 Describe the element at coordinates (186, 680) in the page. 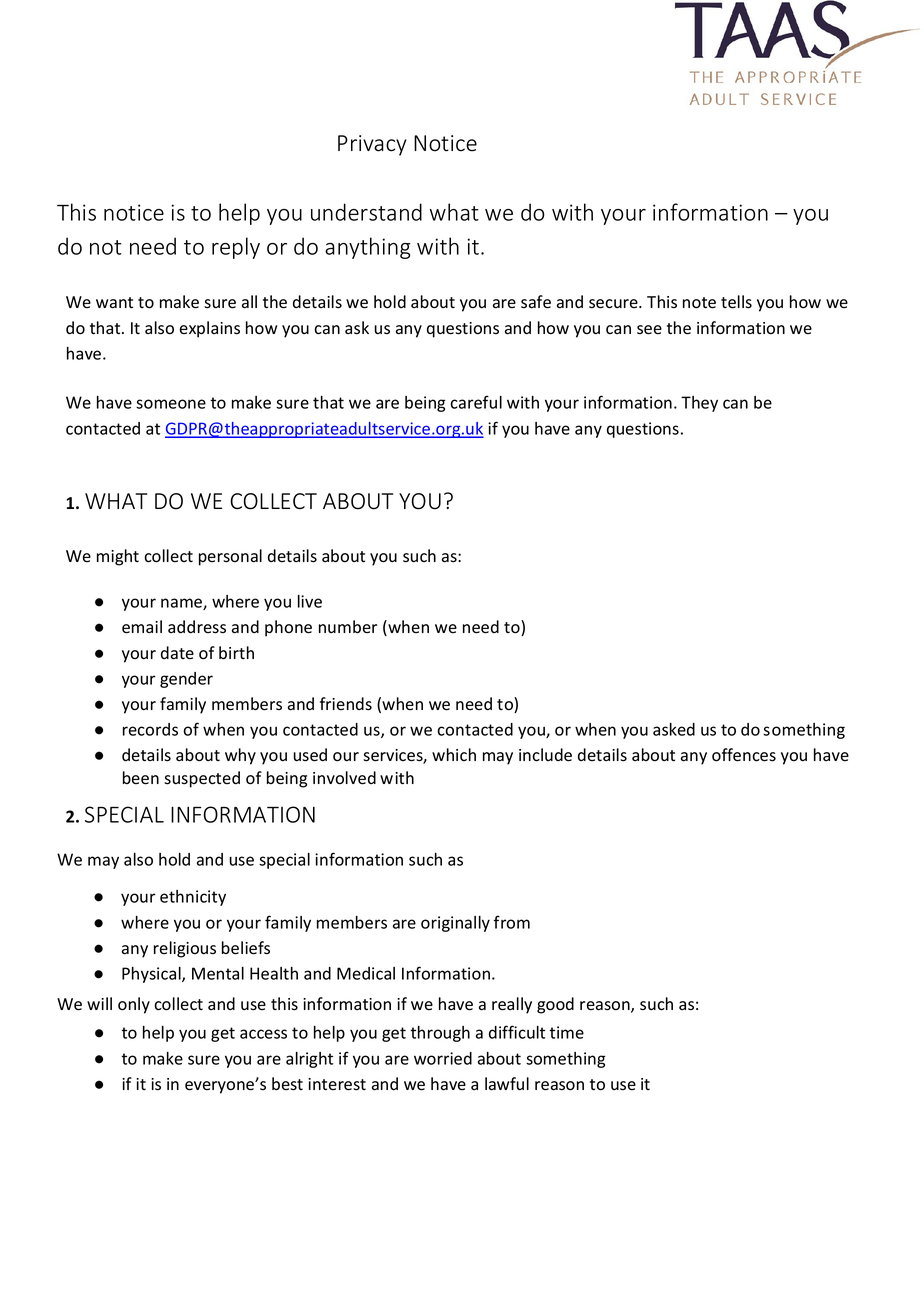

I see `gender` at that location.
